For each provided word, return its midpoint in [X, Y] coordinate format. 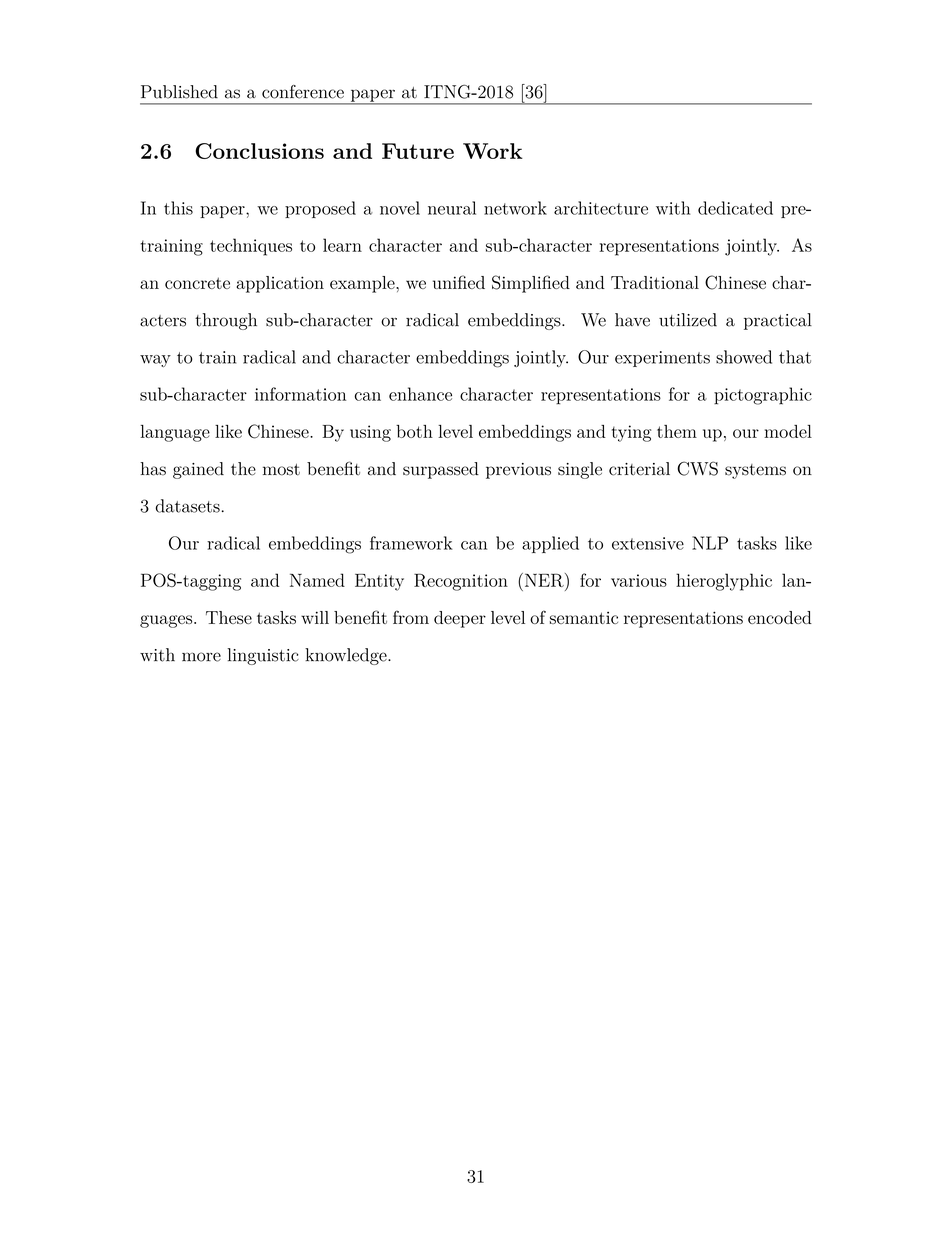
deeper [460, 619]
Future [418, 151]
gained [198, 470]
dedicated [735, 208]
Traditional [655, 282]
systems [755, 471]
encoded [780, 617]
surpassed [441, 470]
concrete [197, 283]
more [201, 657]
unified [459, 282]
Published [179, 92]
